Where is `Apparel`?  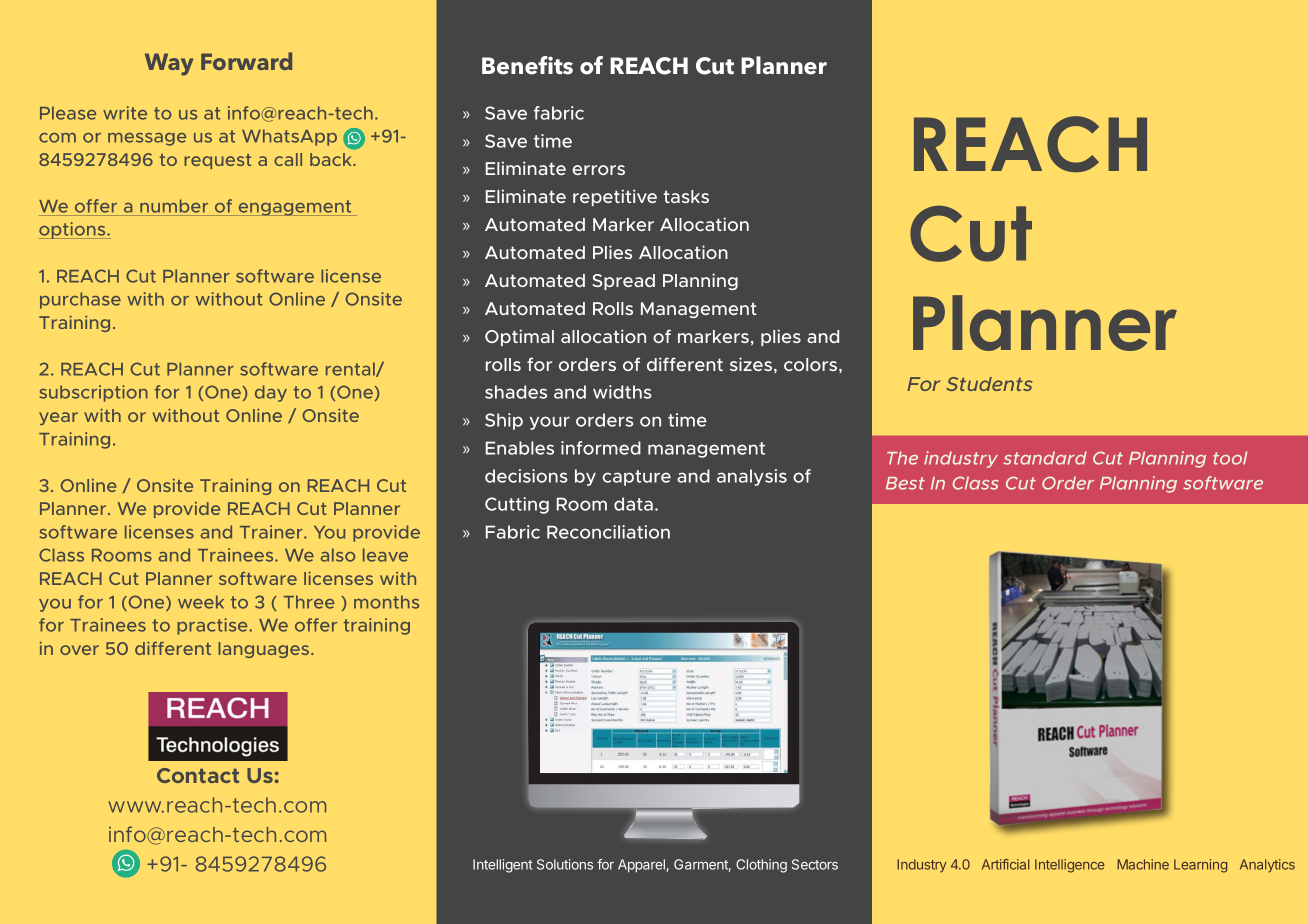 Apparel is located at coordinates (642, 866).
